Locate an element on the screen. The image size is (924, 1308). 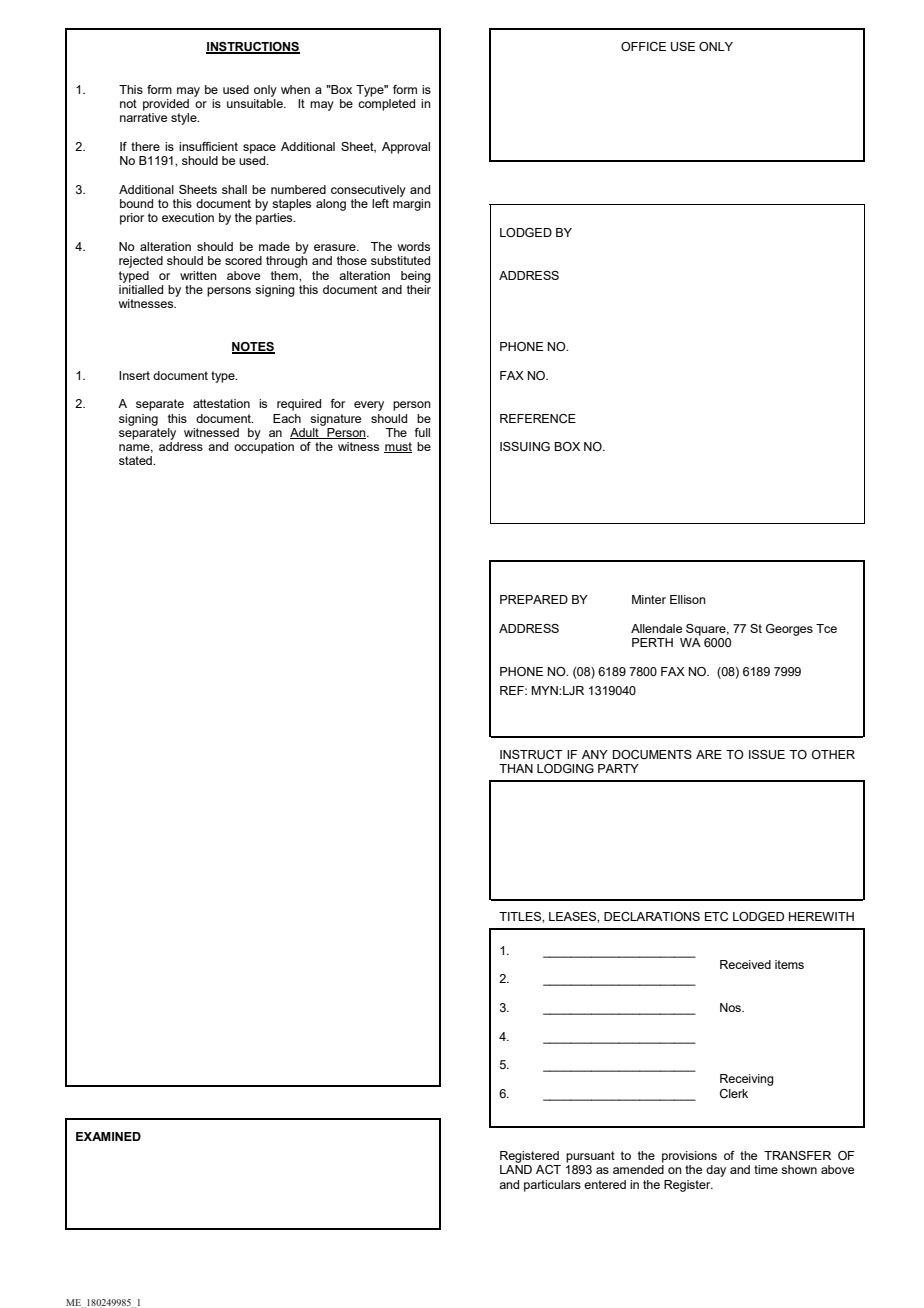
completed is located at coordinates (386, 105).
